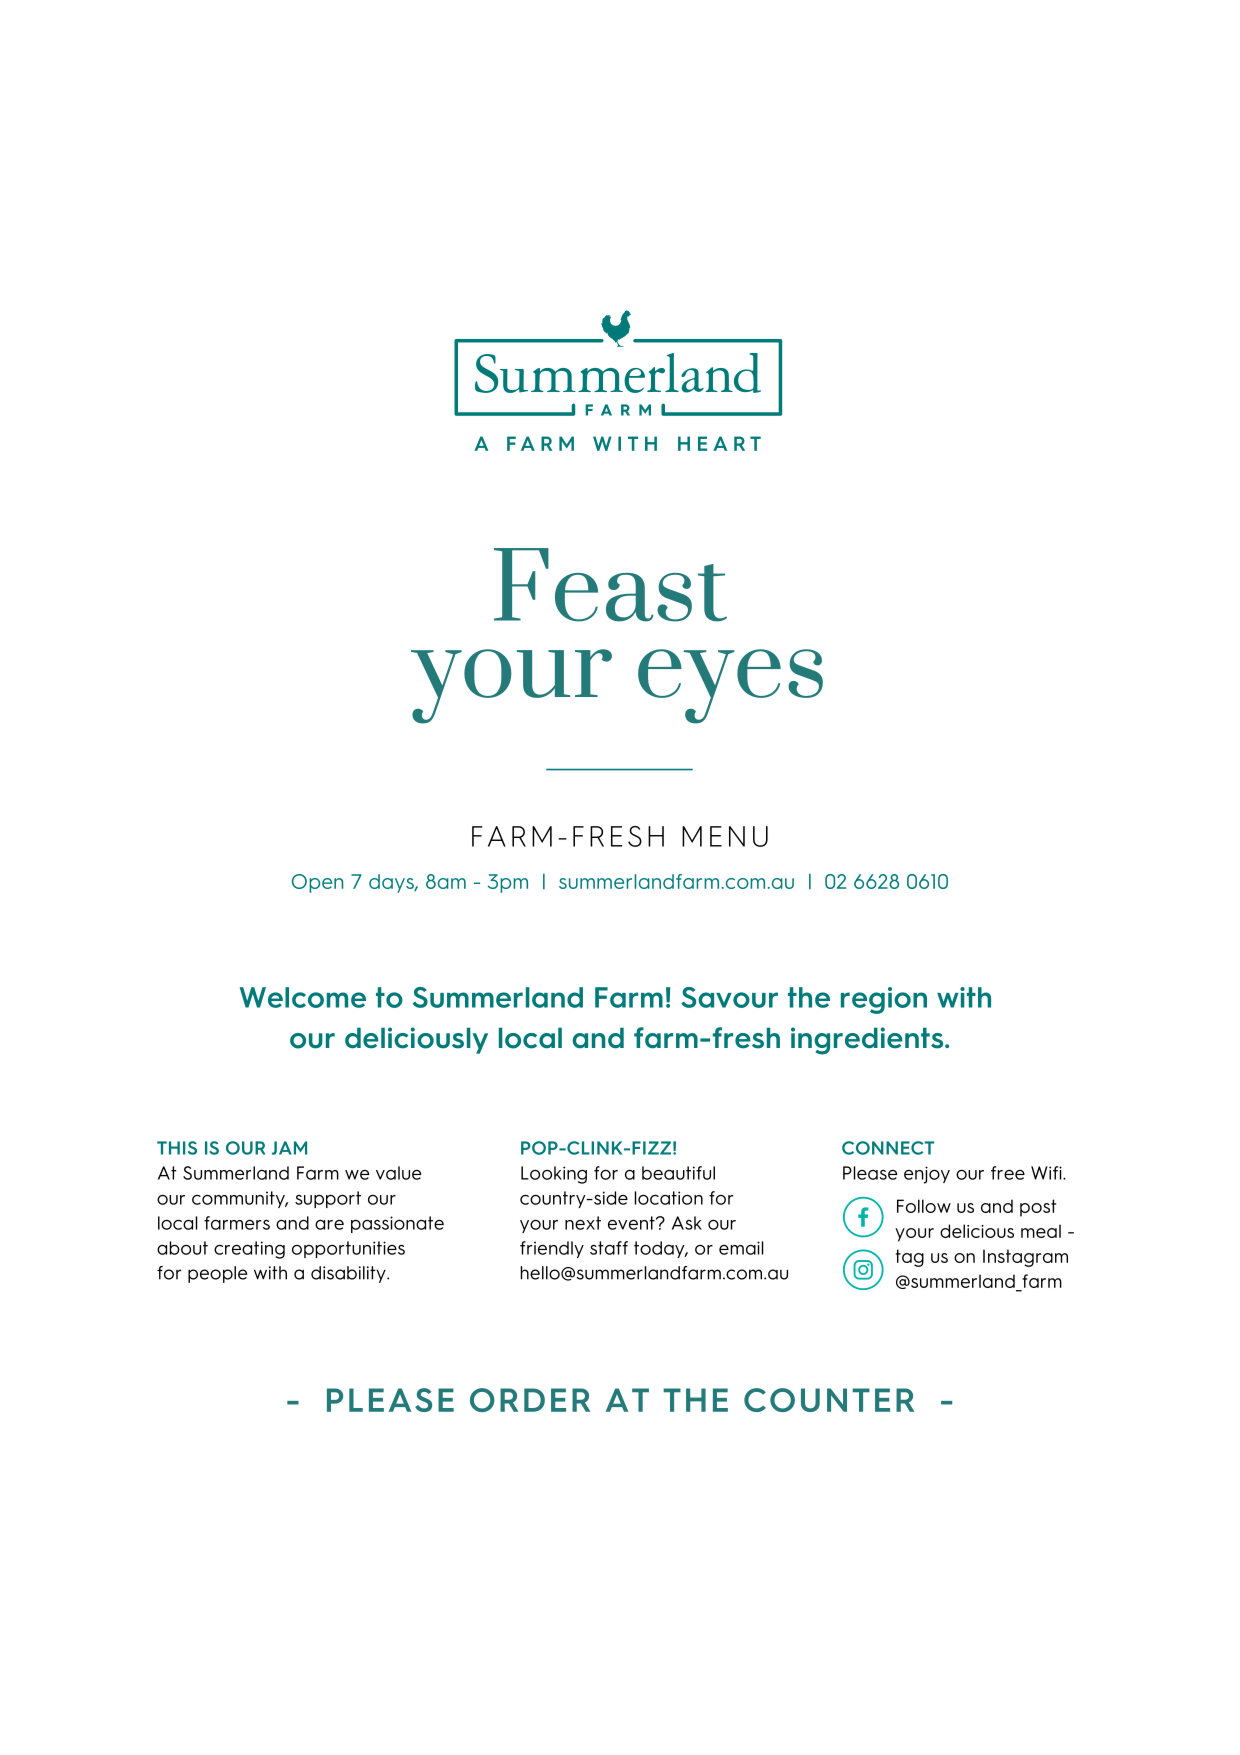 The height and width of the image is (1755, 1240). What do you see at coordinates (884, 1000) in the image?
I see `region` at bounding box center [884, 1000].
